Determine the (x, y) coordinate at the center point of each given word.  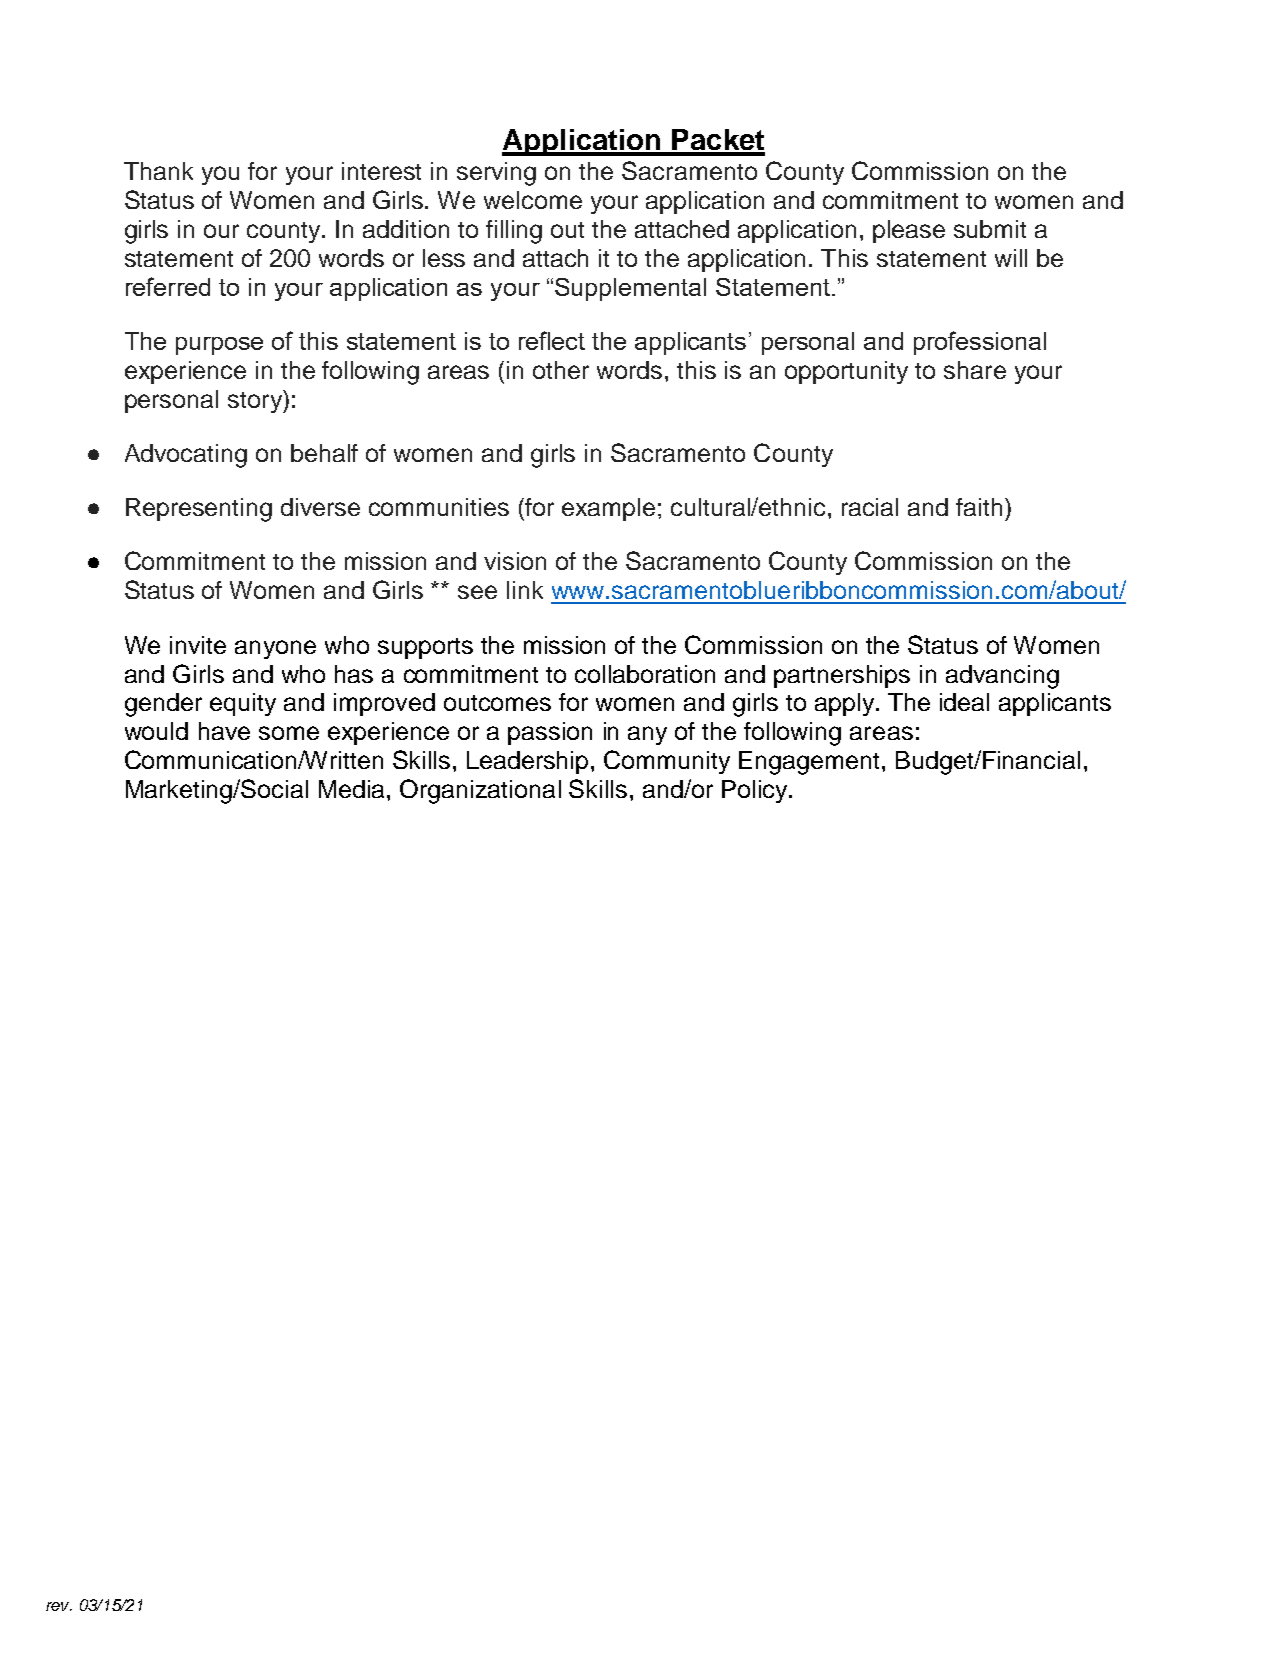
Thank (158, 171)
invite (198, 645)
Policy (754, 791)
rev (59, 1606)
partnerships (842, 676)
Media (351, 789)
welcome (533, 200)
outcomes (497, 703)
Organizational (480, 791)
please (909, 231)
